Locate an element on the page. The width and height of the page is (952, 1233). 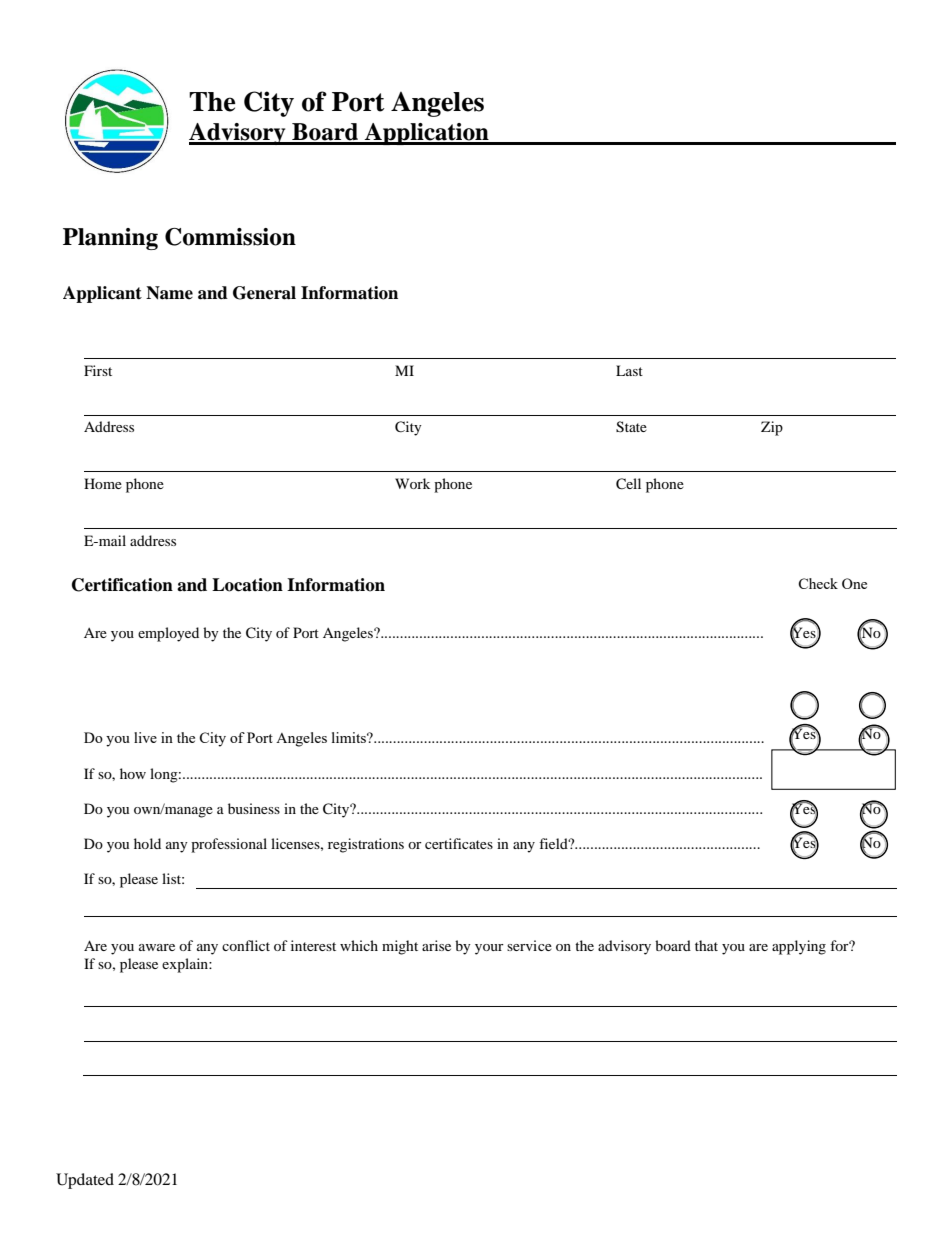
Work is located at coordinates (412, 483).
